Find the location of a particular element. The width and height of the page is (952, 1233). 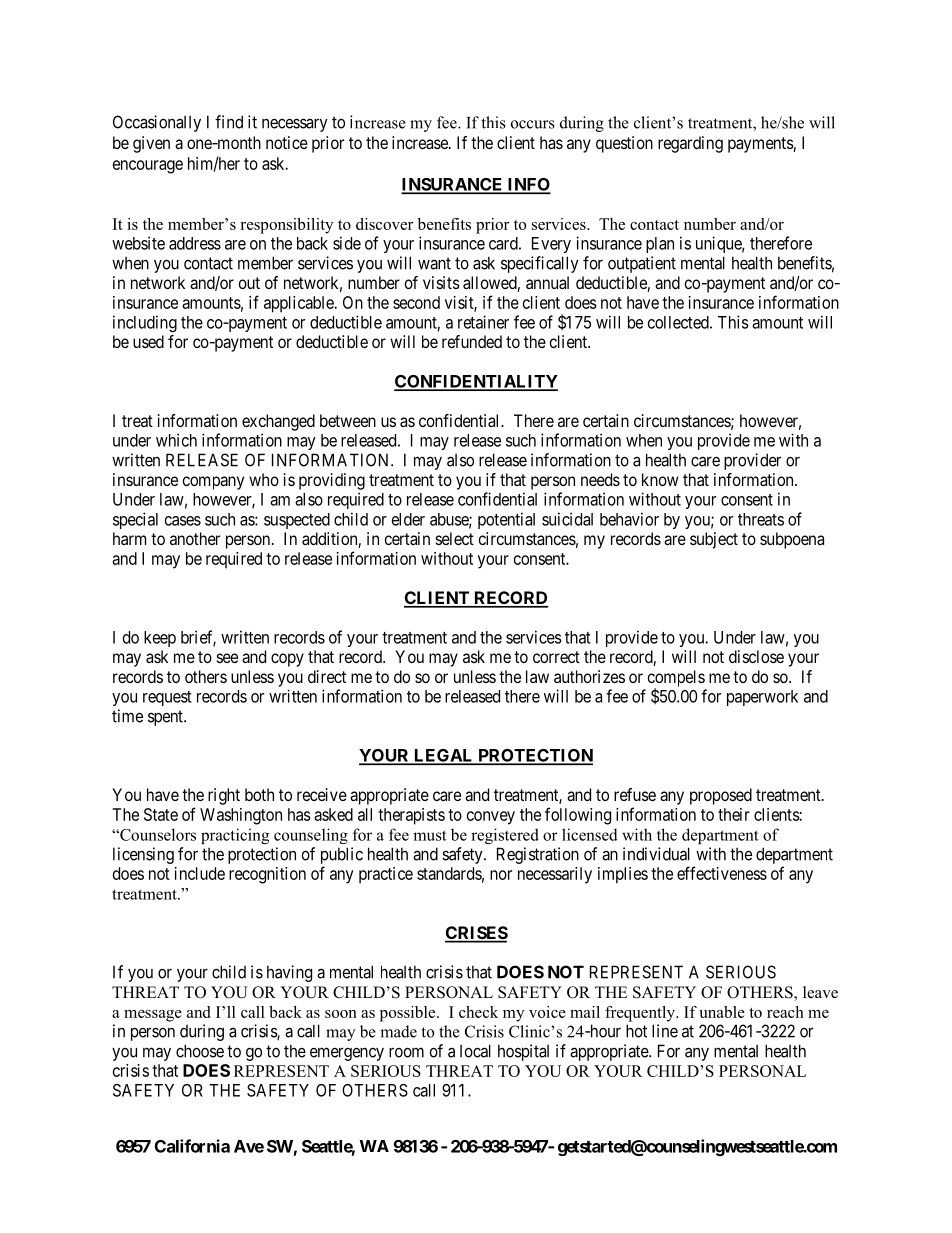

company is located at coordinates (213, 483).
